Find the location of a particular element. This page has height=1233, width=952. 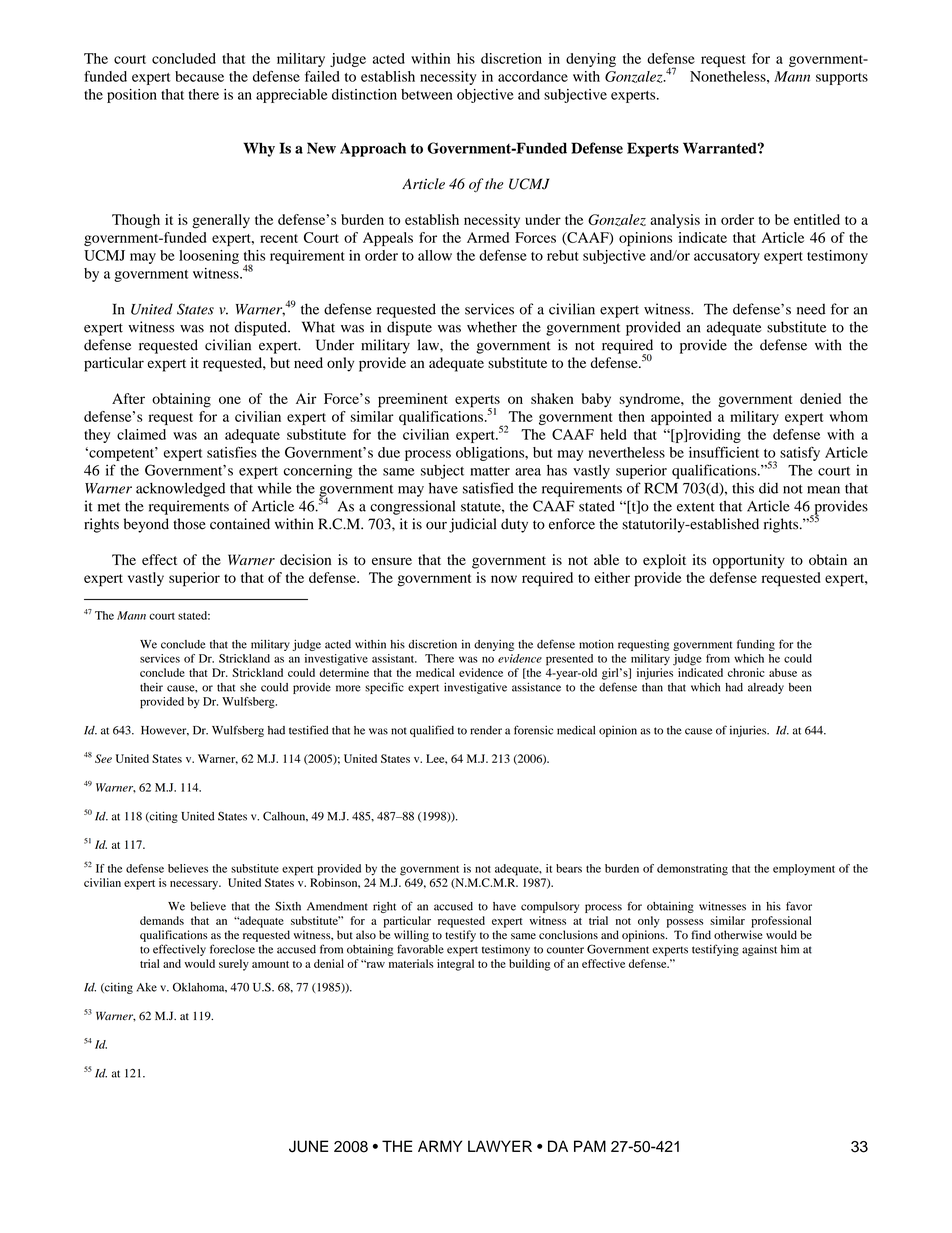

objective is located at coordinates (485, 96).
